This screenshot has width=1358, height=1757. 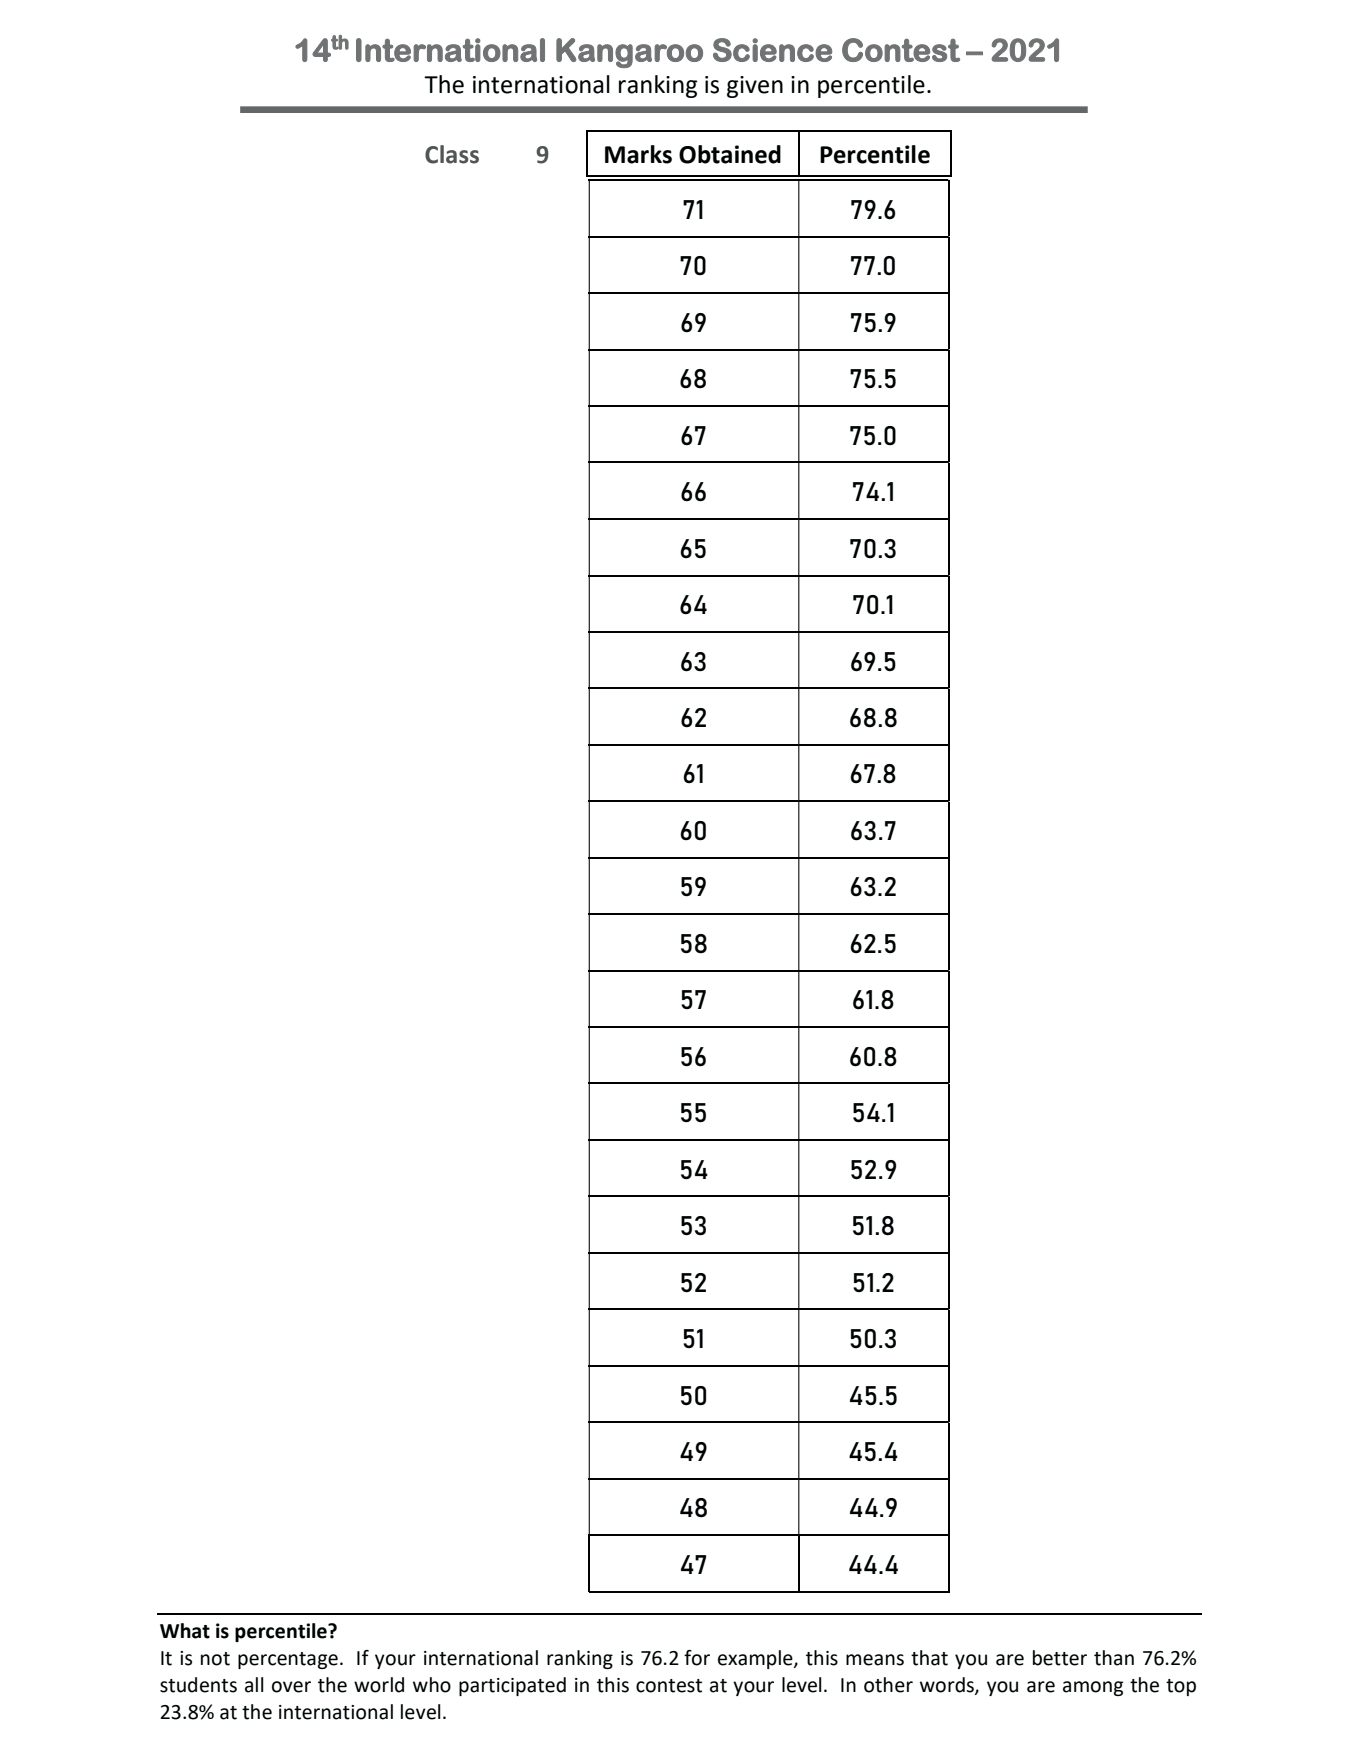 I want to click on Class, so click(x=452, y=154).
